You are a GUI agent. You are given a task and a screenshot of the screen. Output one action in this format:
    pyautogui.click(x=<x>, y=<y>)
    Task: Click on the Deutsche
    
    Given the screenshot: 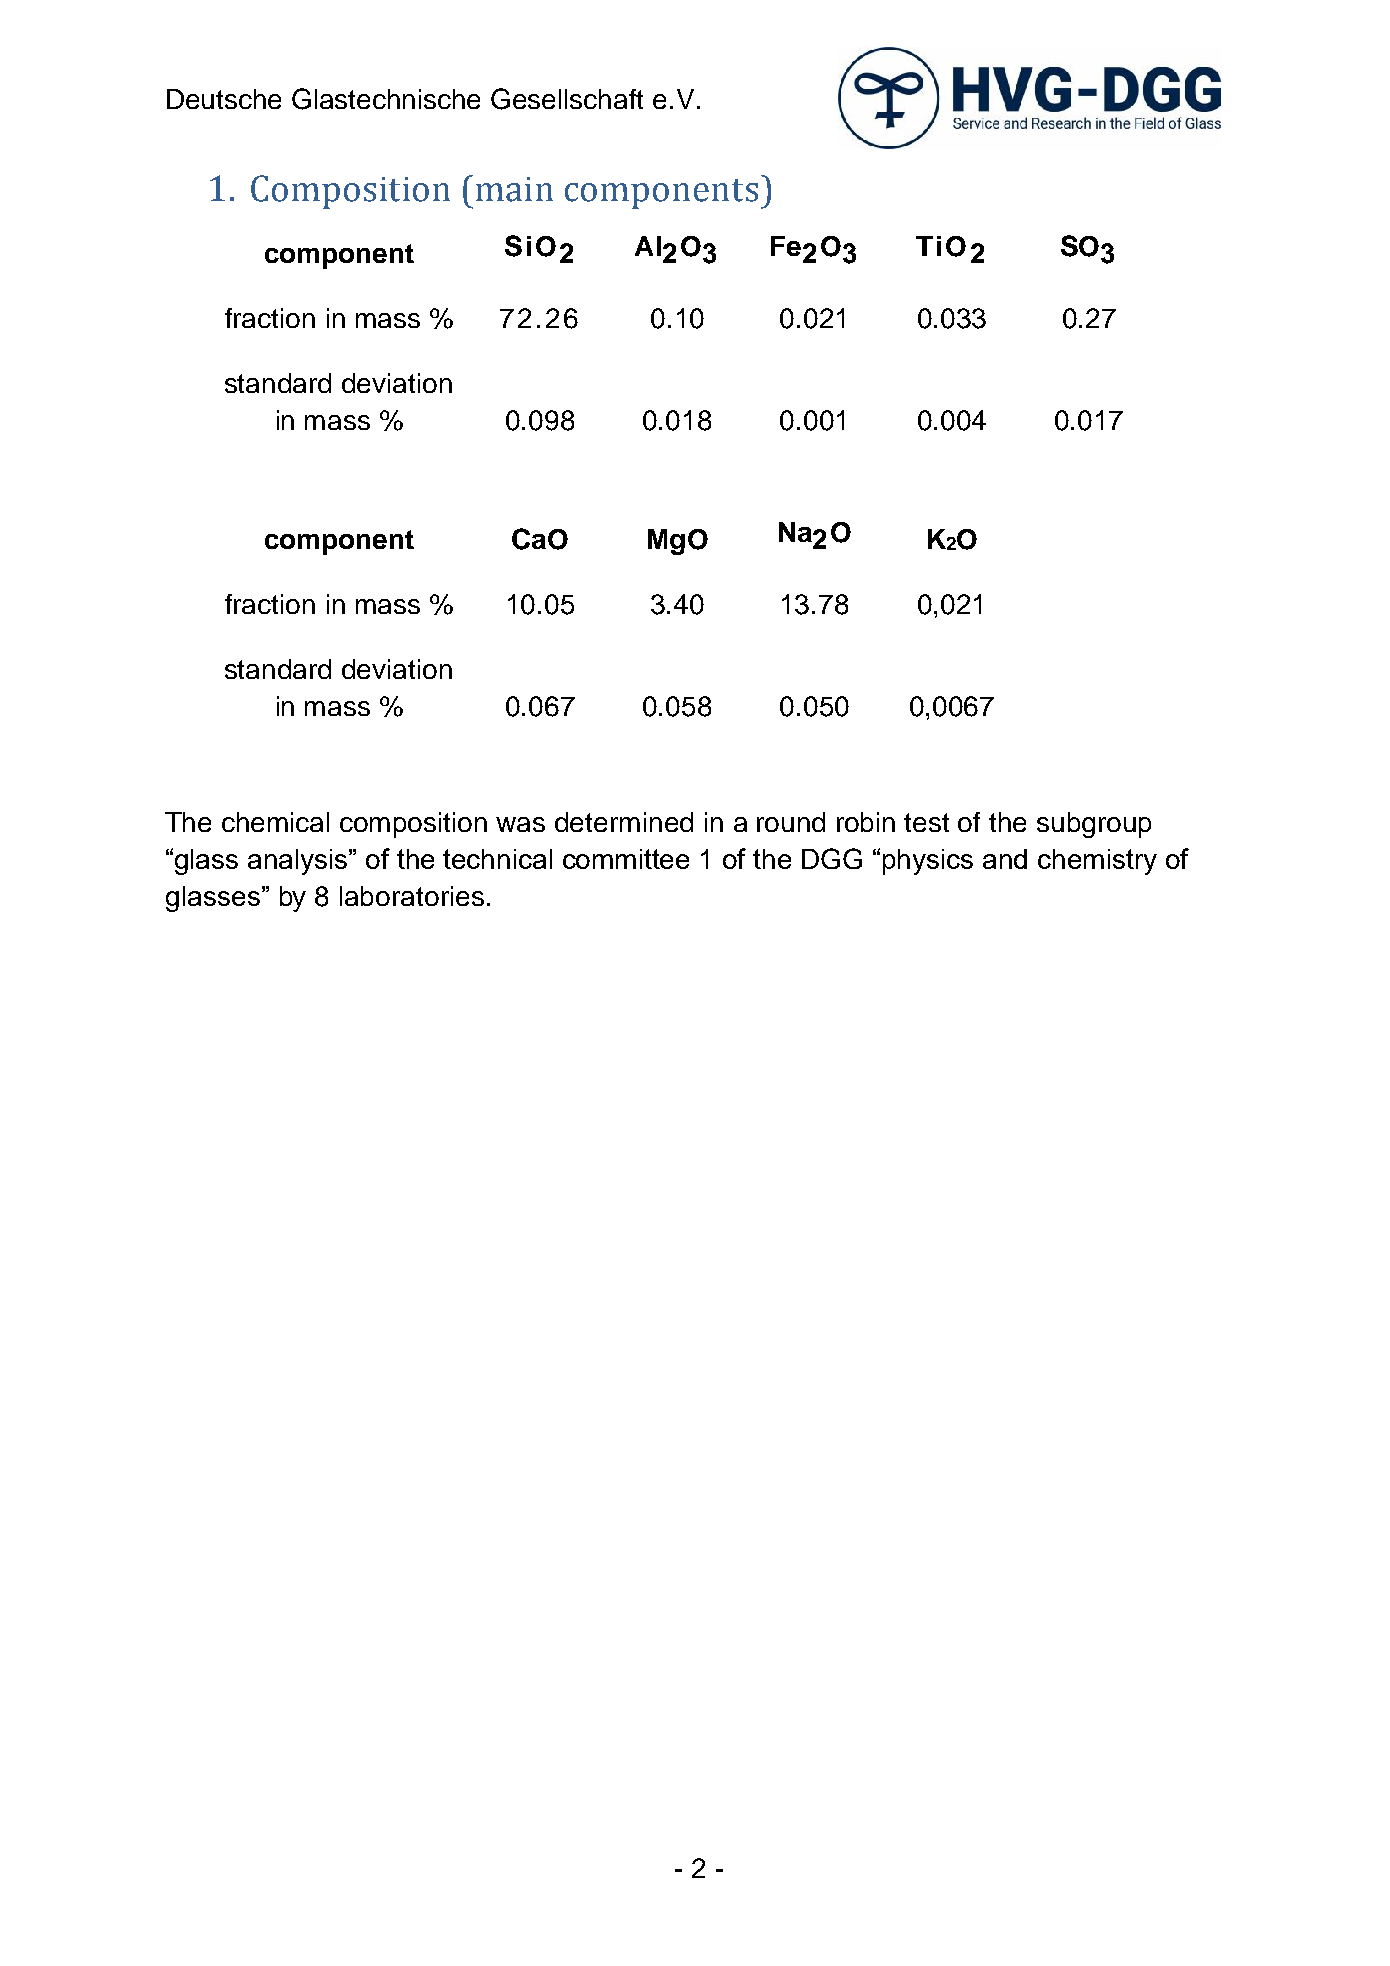 What is the action you would take?
    pyautogui.click(x=224, y=99)
